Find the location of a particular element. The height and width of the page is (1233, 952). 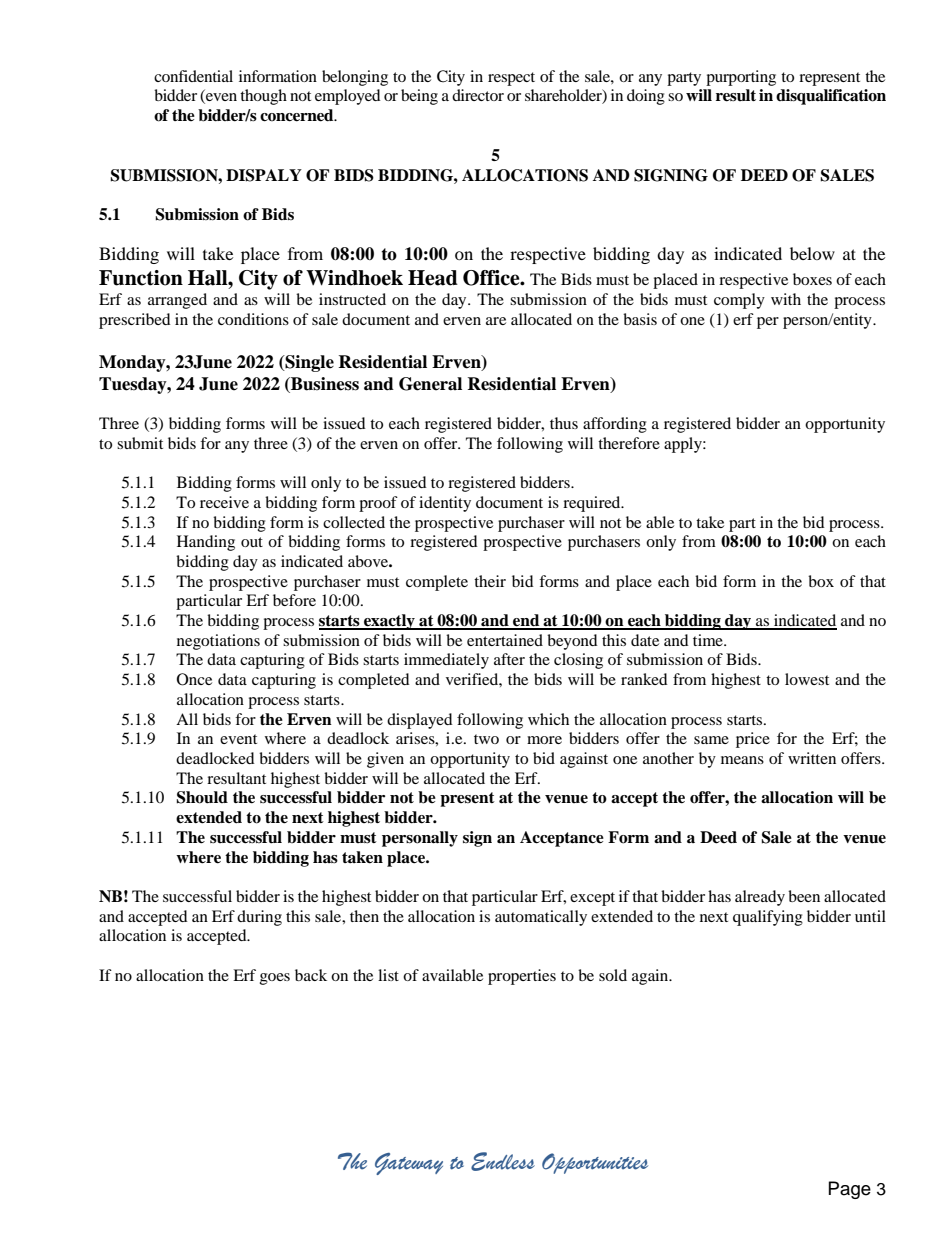

Endless is located at coordinates (503, 1161).
